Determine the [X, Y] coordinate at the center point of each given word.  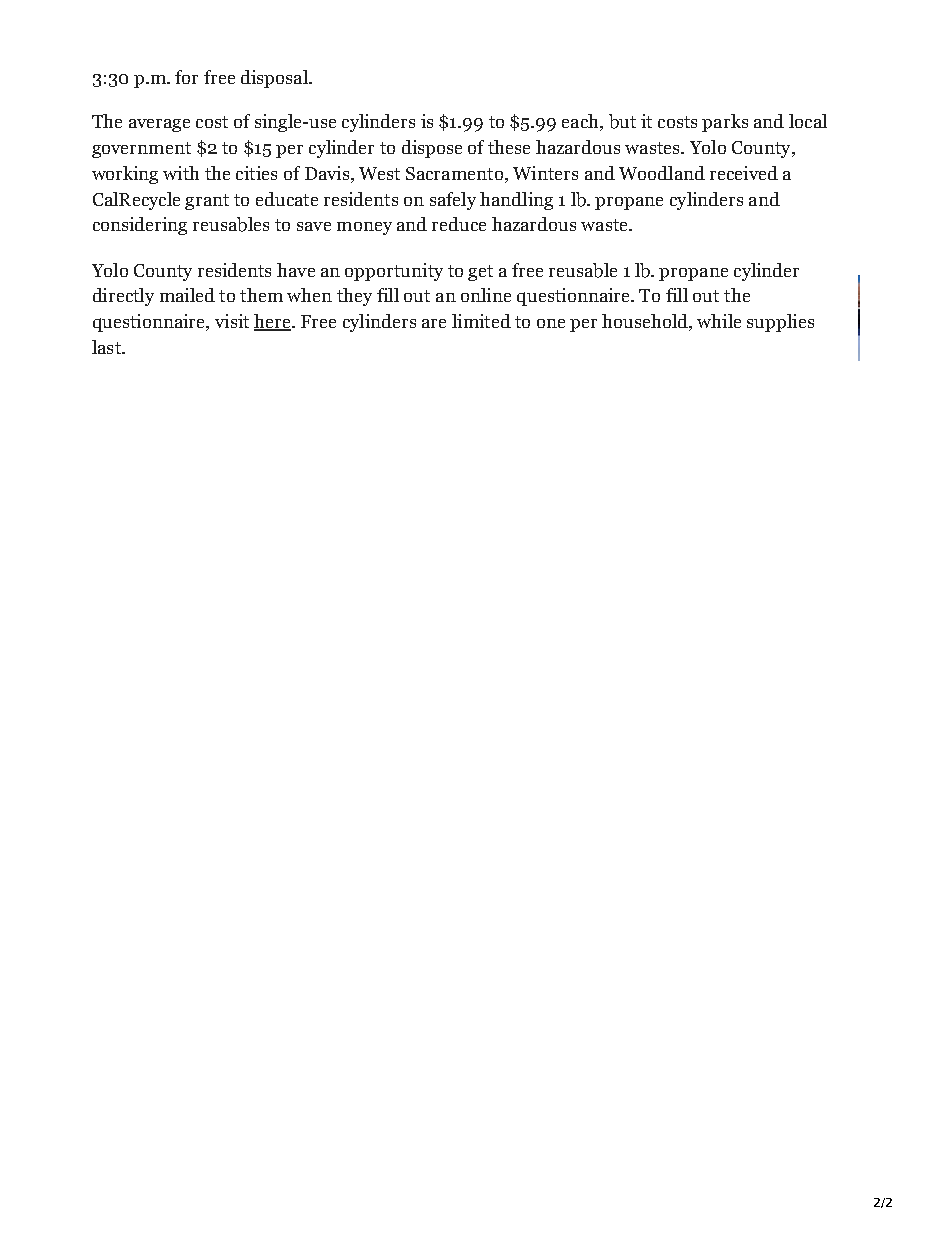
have [296, 270]
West [379, 173]
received [744, 173]
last [107, 347]
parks [725, 123]
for [186, 77]
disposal [275, 79]
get [480, 273]
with [181, 173]
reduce [459, 224]
